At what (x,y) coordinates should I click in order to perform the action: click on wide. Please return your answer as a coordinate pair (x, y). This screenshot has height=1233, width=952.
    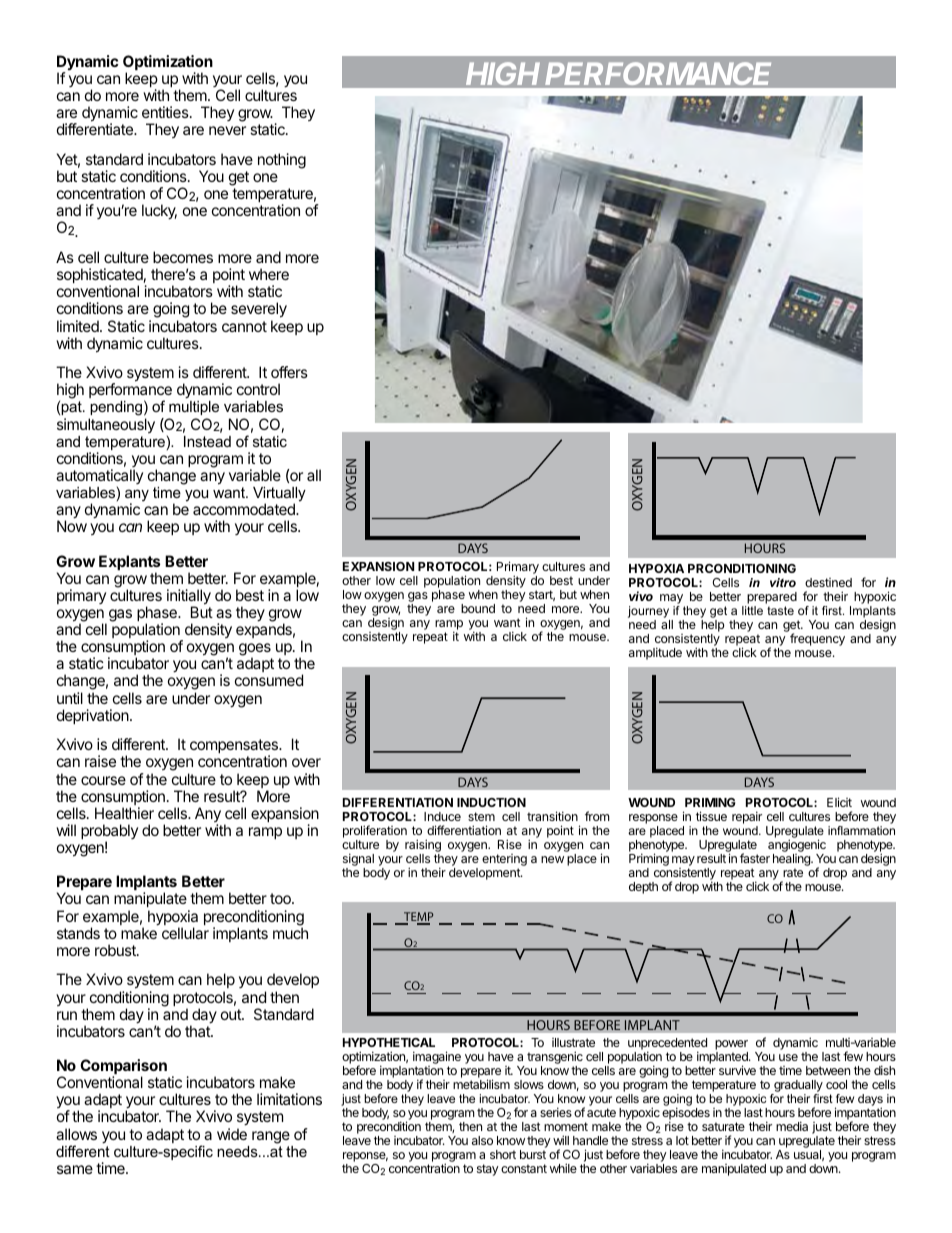
    Looking at the image, I should click on (232, 1134).
